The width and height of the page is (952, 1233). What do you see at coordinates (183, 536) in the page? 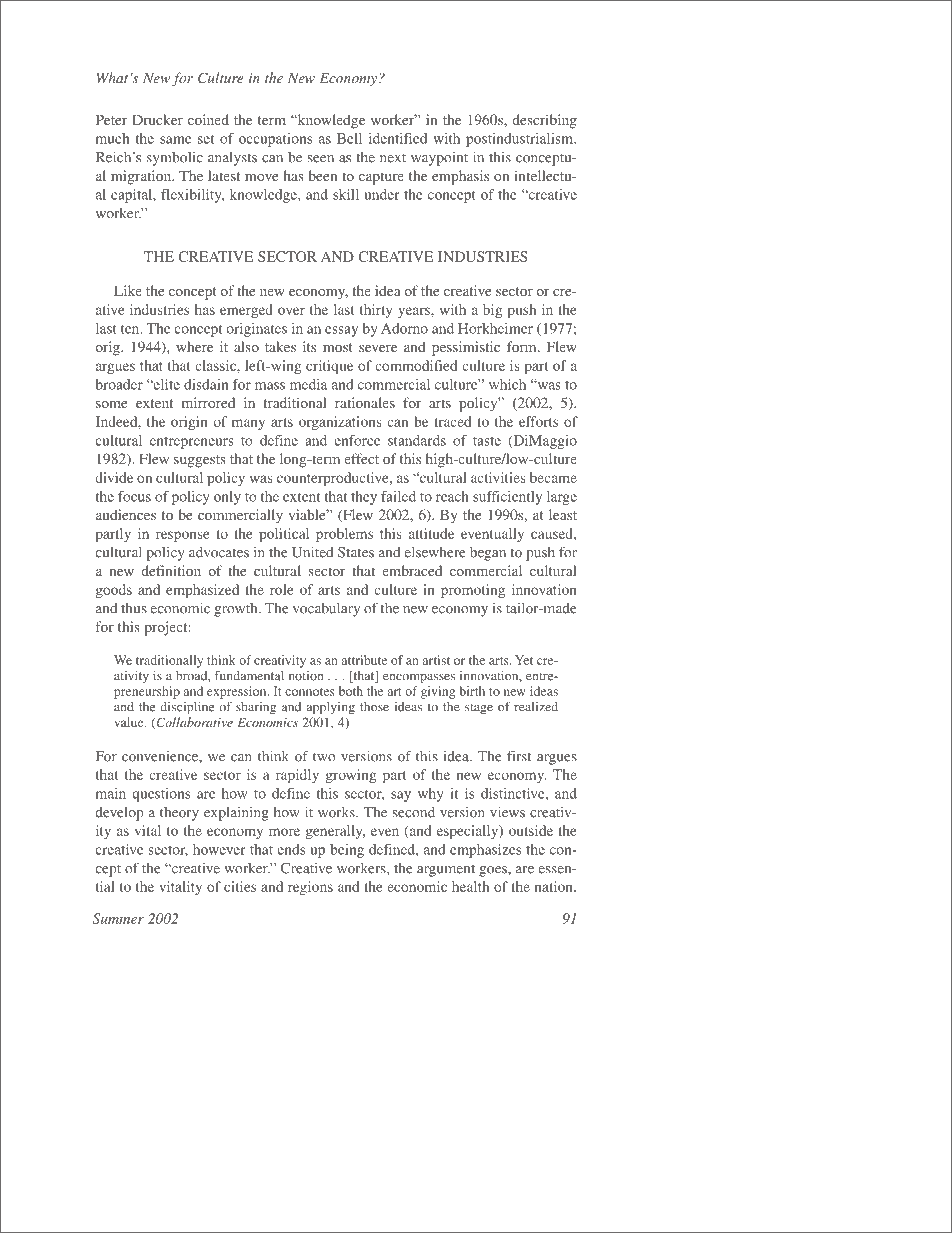
I see `response` at bounding box center [183, 536].
